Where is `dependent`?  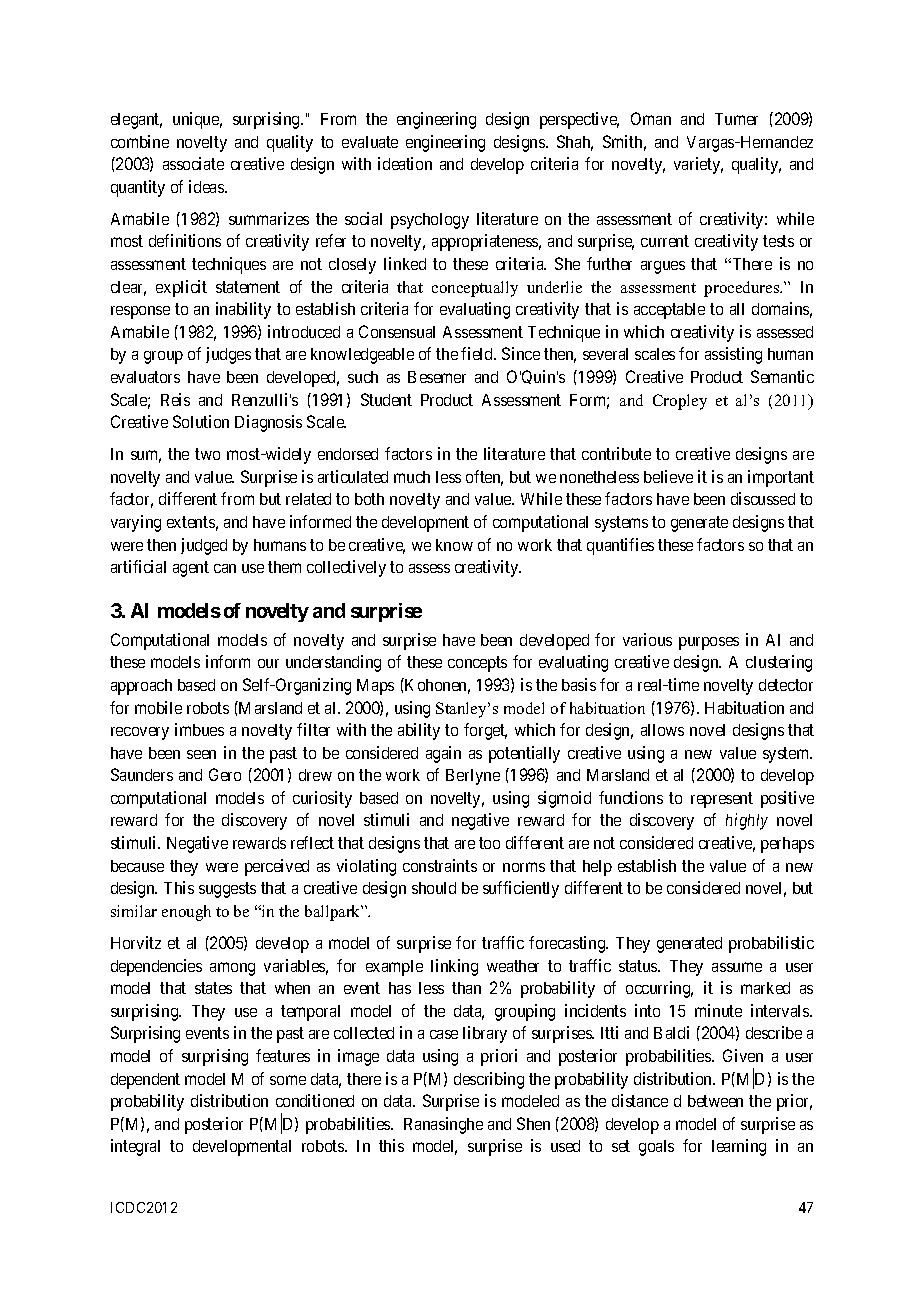
dependent is located at coordinates (145, 1081).
